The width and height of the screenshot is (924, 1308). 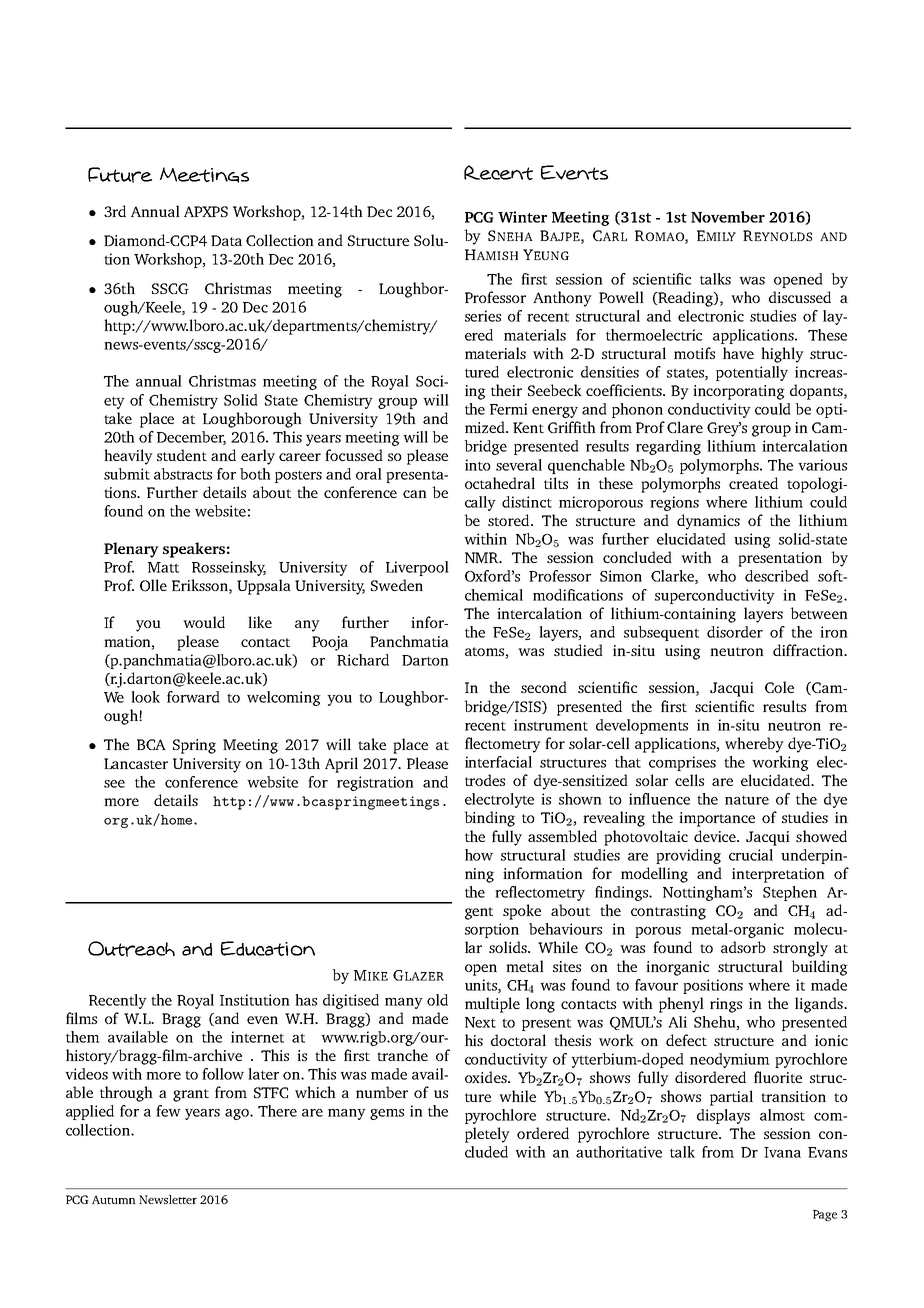 What do you see at coordinates (782, 1152) in the screenshot?
I see `Ivana` at bounding box center [782, 1152].
